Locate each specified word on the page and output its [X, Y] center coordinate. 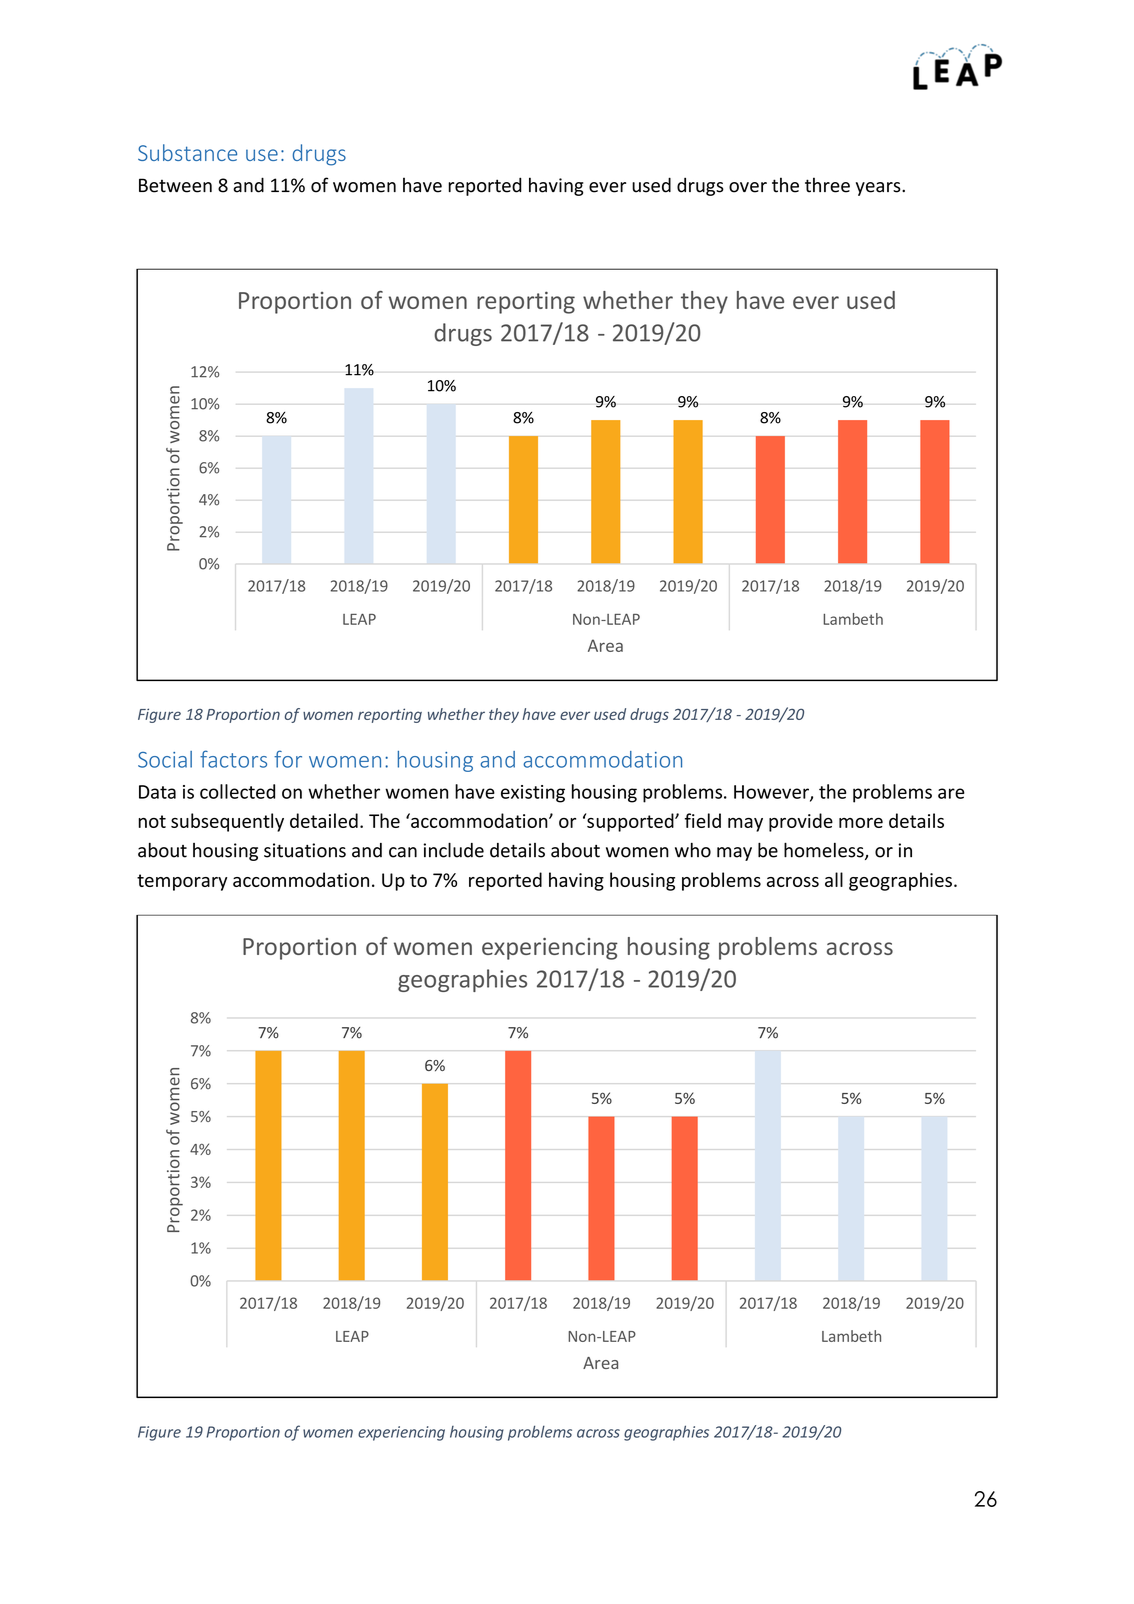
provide [801, 822]
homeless [825, 851]
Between [175, 185]
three [827, 185]
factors [233, 759]
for [288, 759]
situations [305, 850]
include [453, 850]
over [748, 187]
